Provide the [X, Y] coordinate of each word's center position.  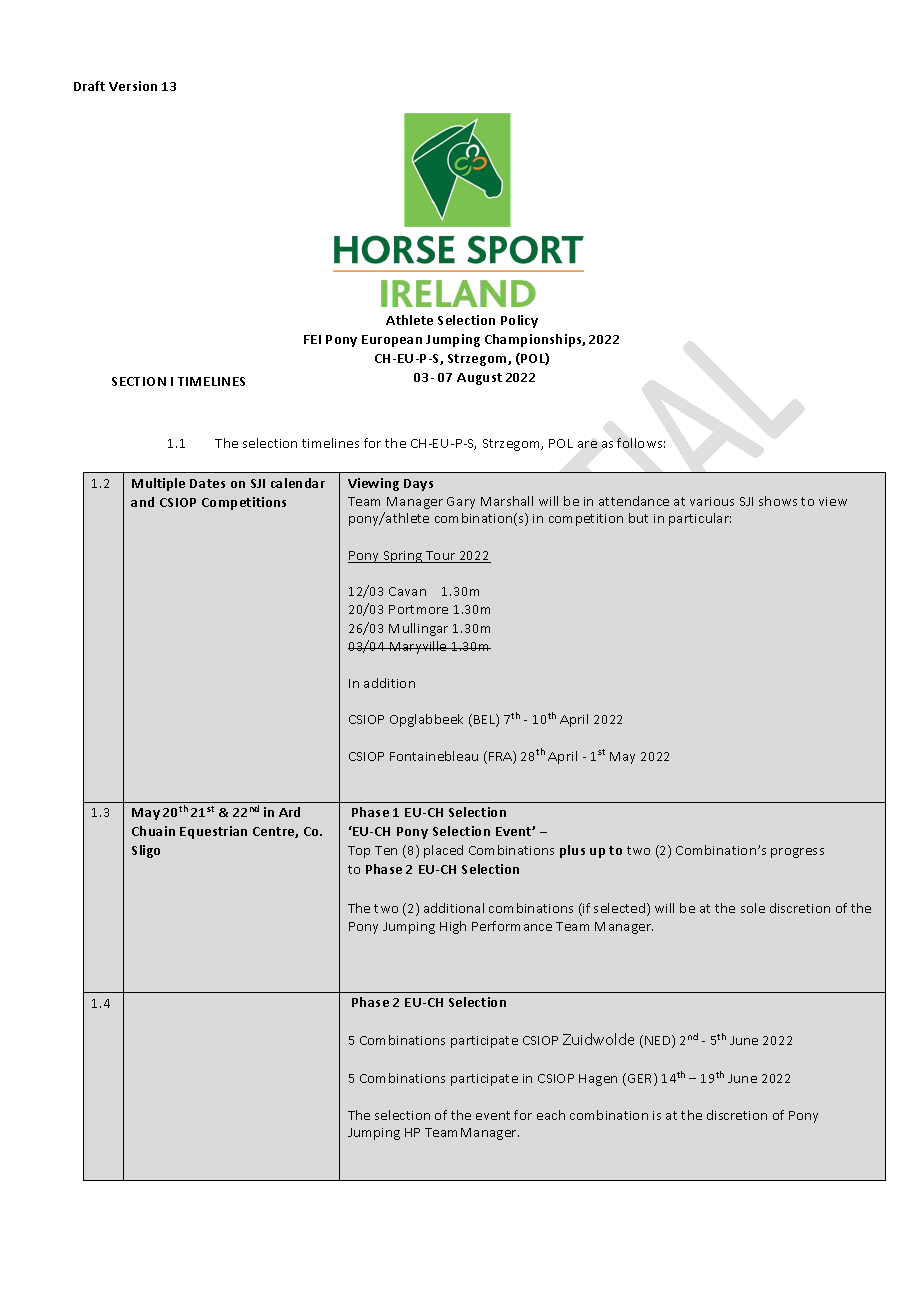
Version [133, 86]
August [479, 379]
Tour [441, 557]
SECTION [139, 381]
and [142, 502]
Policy [519, 321]
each [551, 1115]
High [453, 927]
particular [700, 519]
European [392, 341]
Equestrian [213, 832]
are [587, 444]
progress [797, 853]
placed [443, 851]
